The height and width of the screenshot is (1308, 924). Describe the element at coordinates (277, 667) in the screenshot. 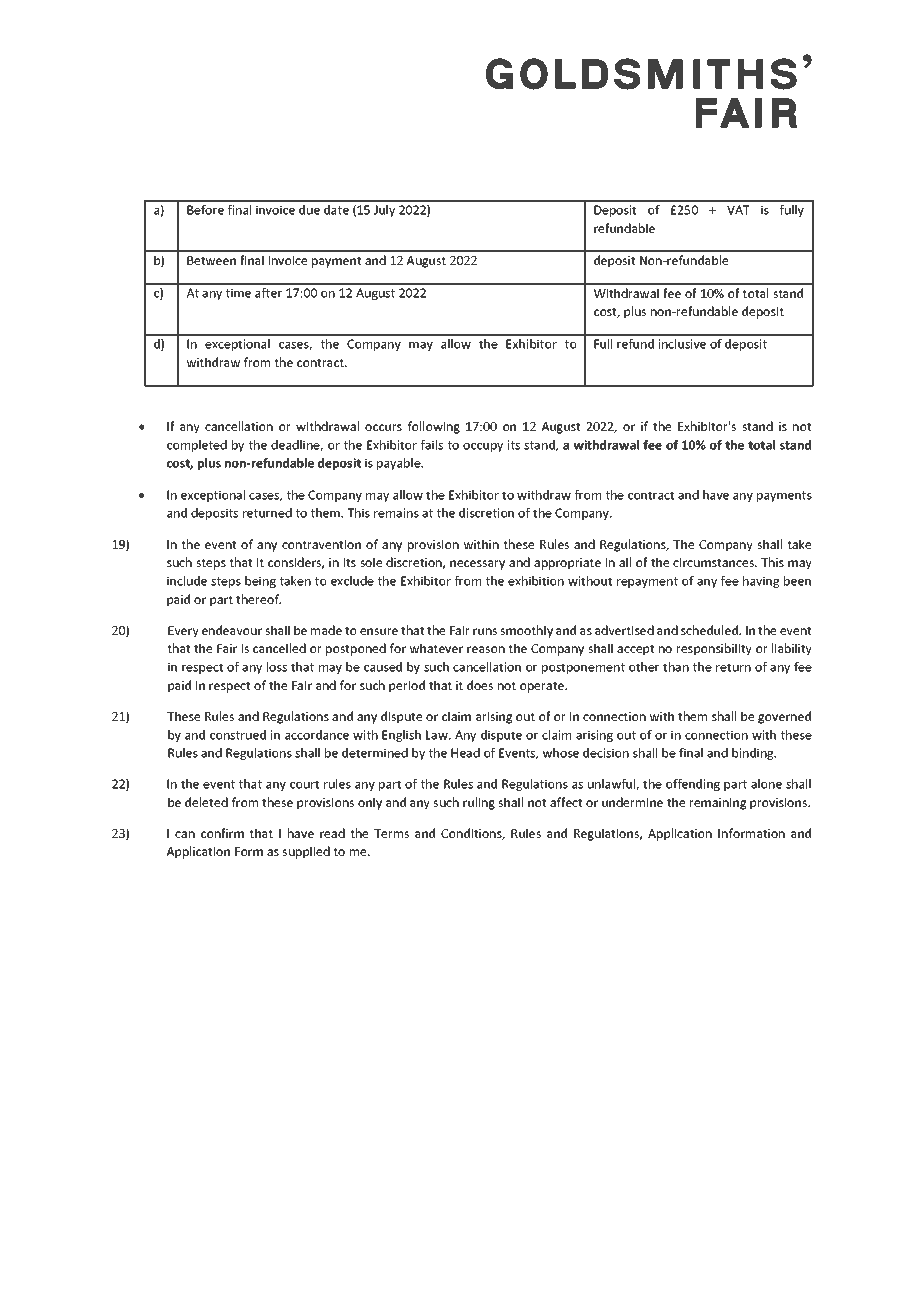

I see `loss` at that location.
